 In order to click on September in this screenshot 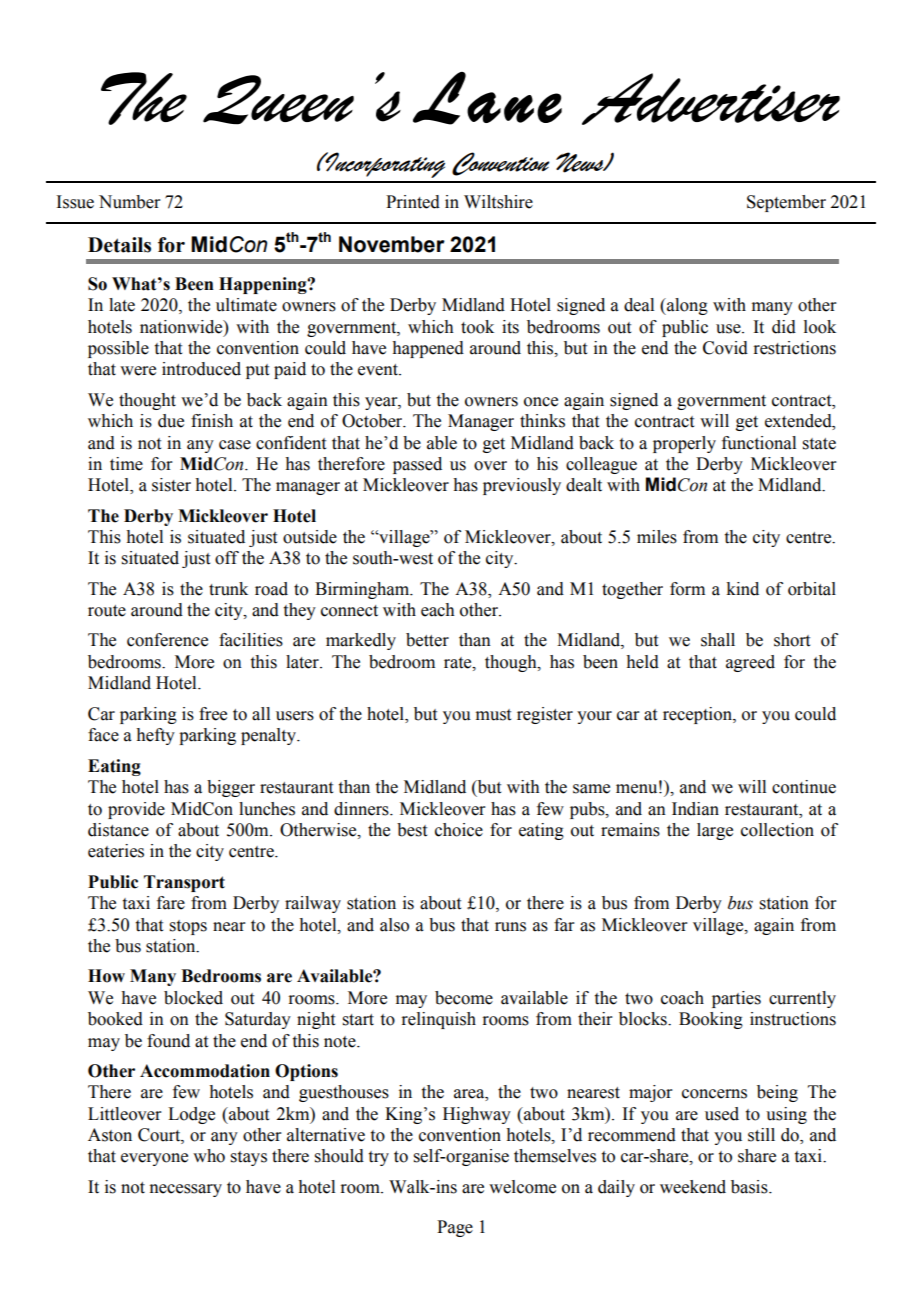, I will do `click(786, 203)`.
